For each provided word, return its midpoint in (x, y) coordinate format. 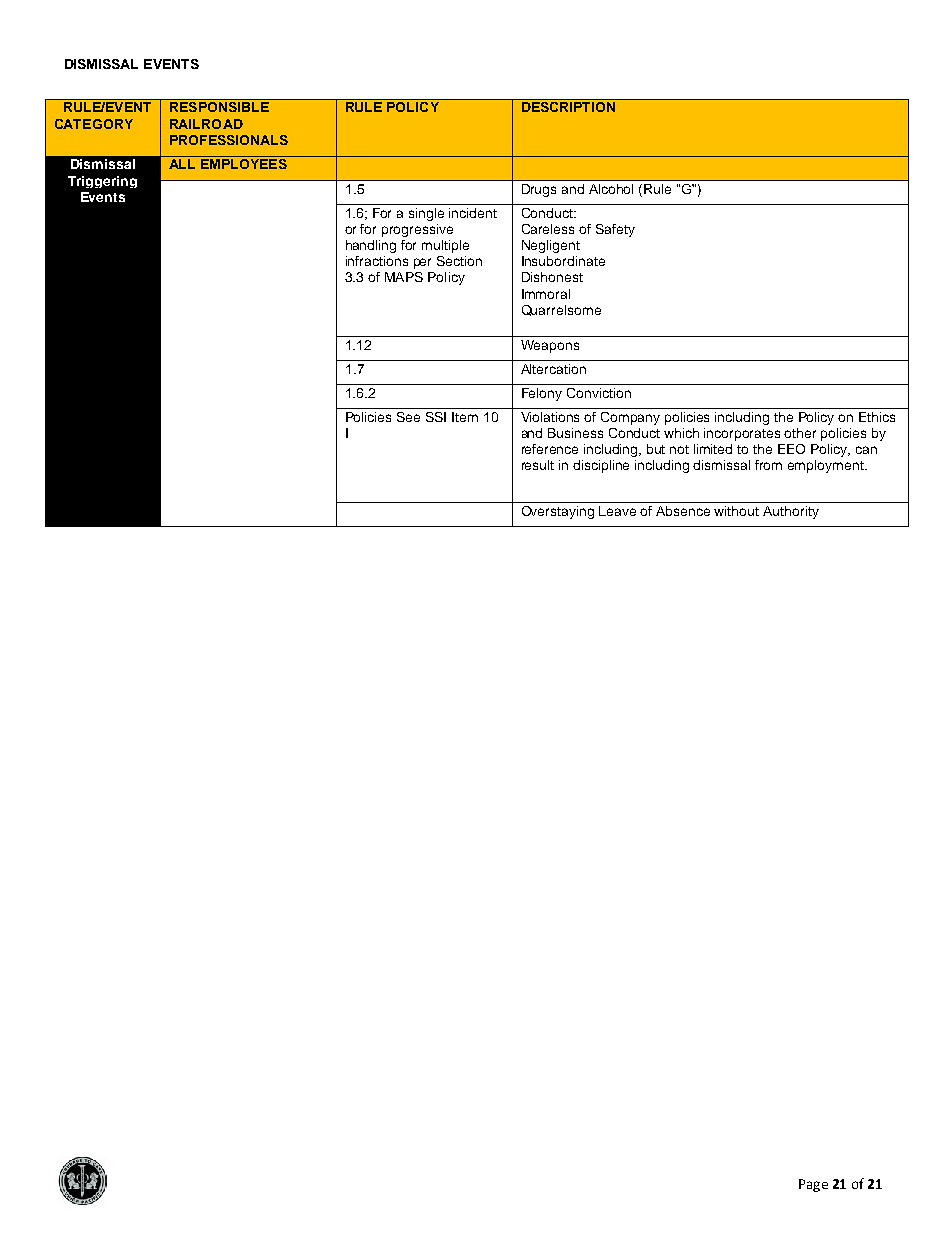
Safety (615, 230)
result (538, 465)
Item (465, 417)
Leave (617, 511)
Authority (791, 512)
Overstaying (558, 512)
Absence (683, 511)
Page (813, 1185)
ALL (182, 164)
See (408, 417)
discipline (601, 466)
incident (473, 213)
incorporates (742, 434)
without (736, 511)
